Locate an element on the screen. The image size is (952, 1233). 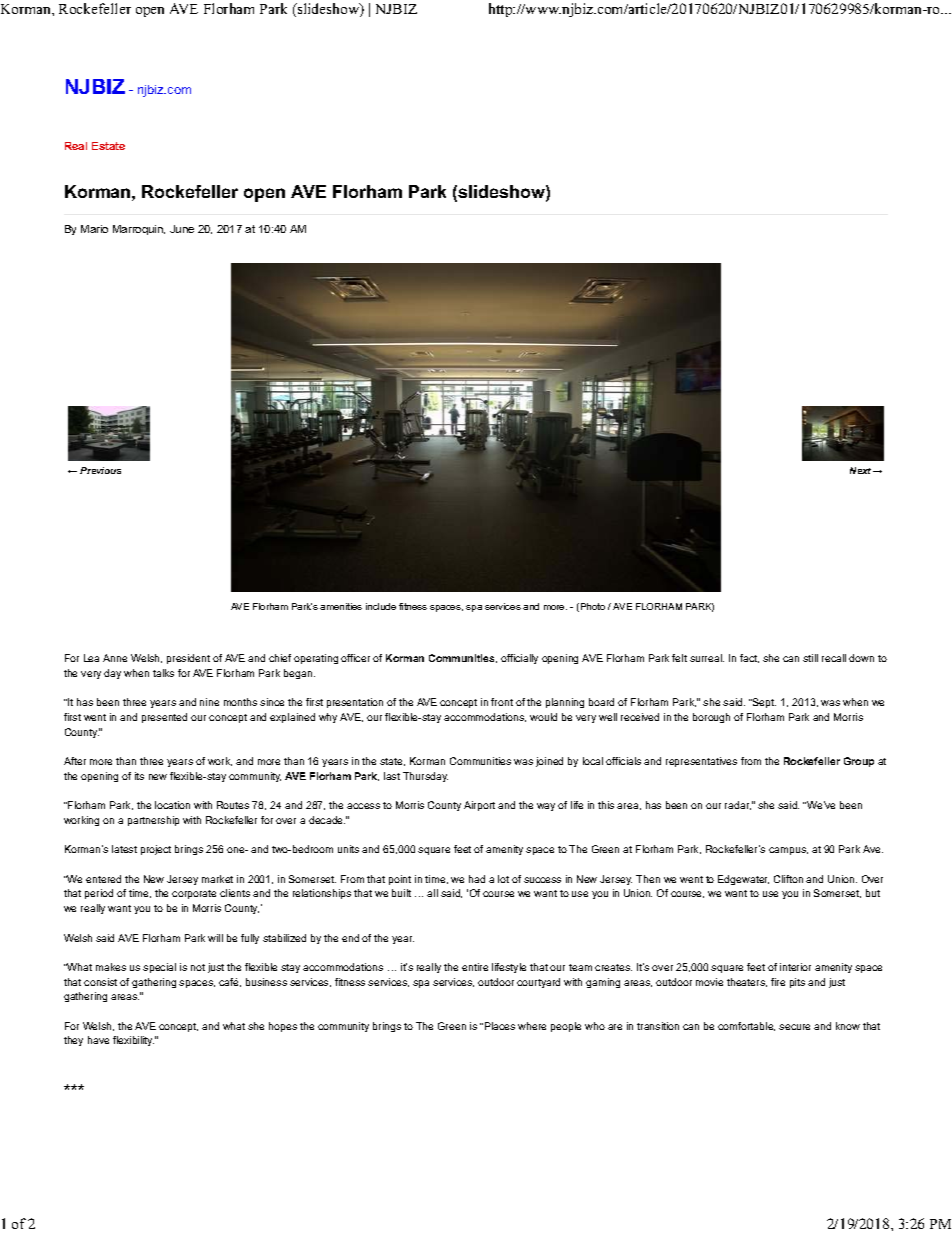
Next is located at coordinates (862, 470).
